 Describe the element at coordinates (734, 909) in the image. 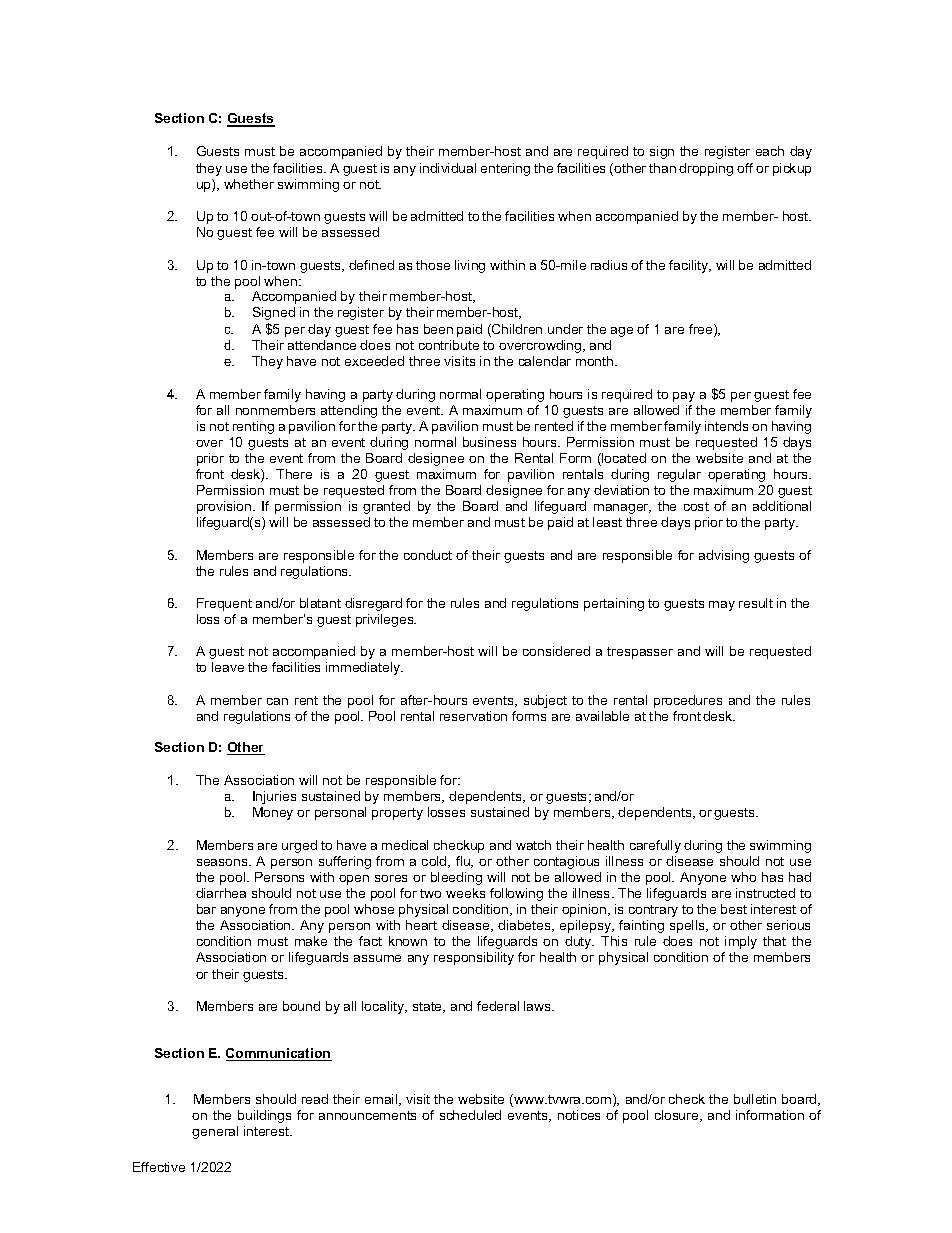

I see `best` at that location.
